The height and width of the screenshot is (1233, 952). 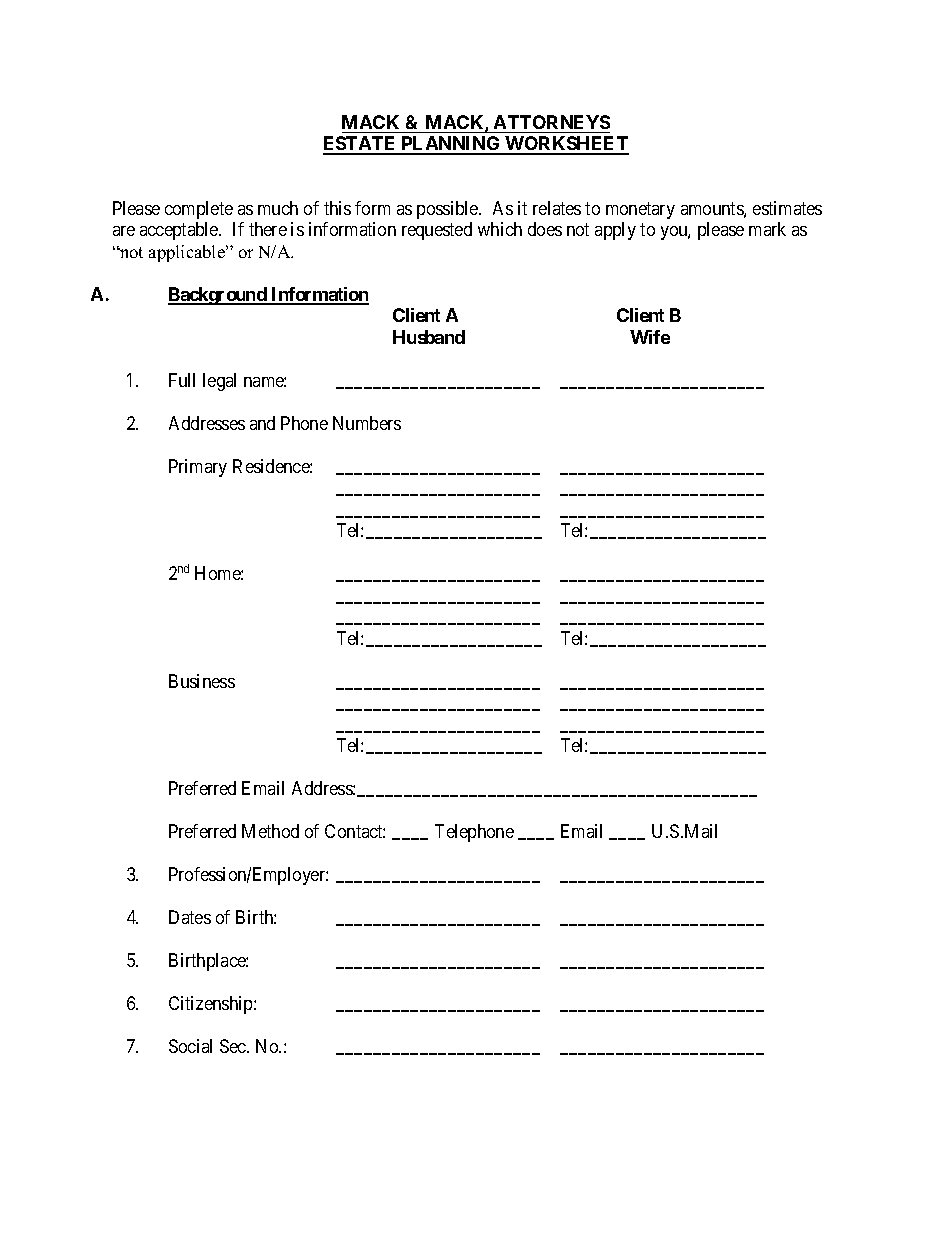 I want to click on complete, so click(x=199, y=210).
